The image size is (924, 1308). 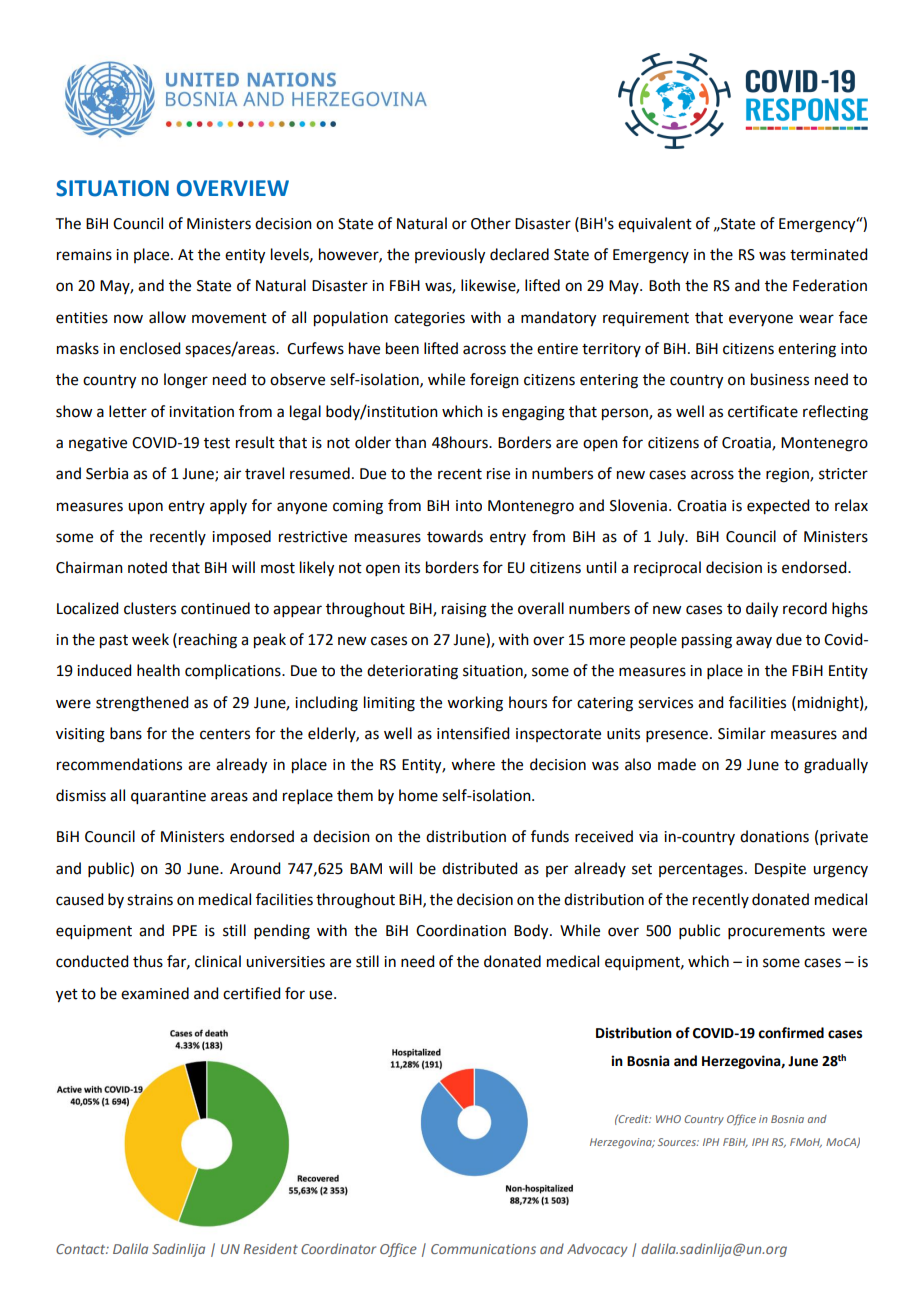 What do you see at coordinates (270, 1248) in the document?
I see `Resident` at bounding box center [270, 1248].
